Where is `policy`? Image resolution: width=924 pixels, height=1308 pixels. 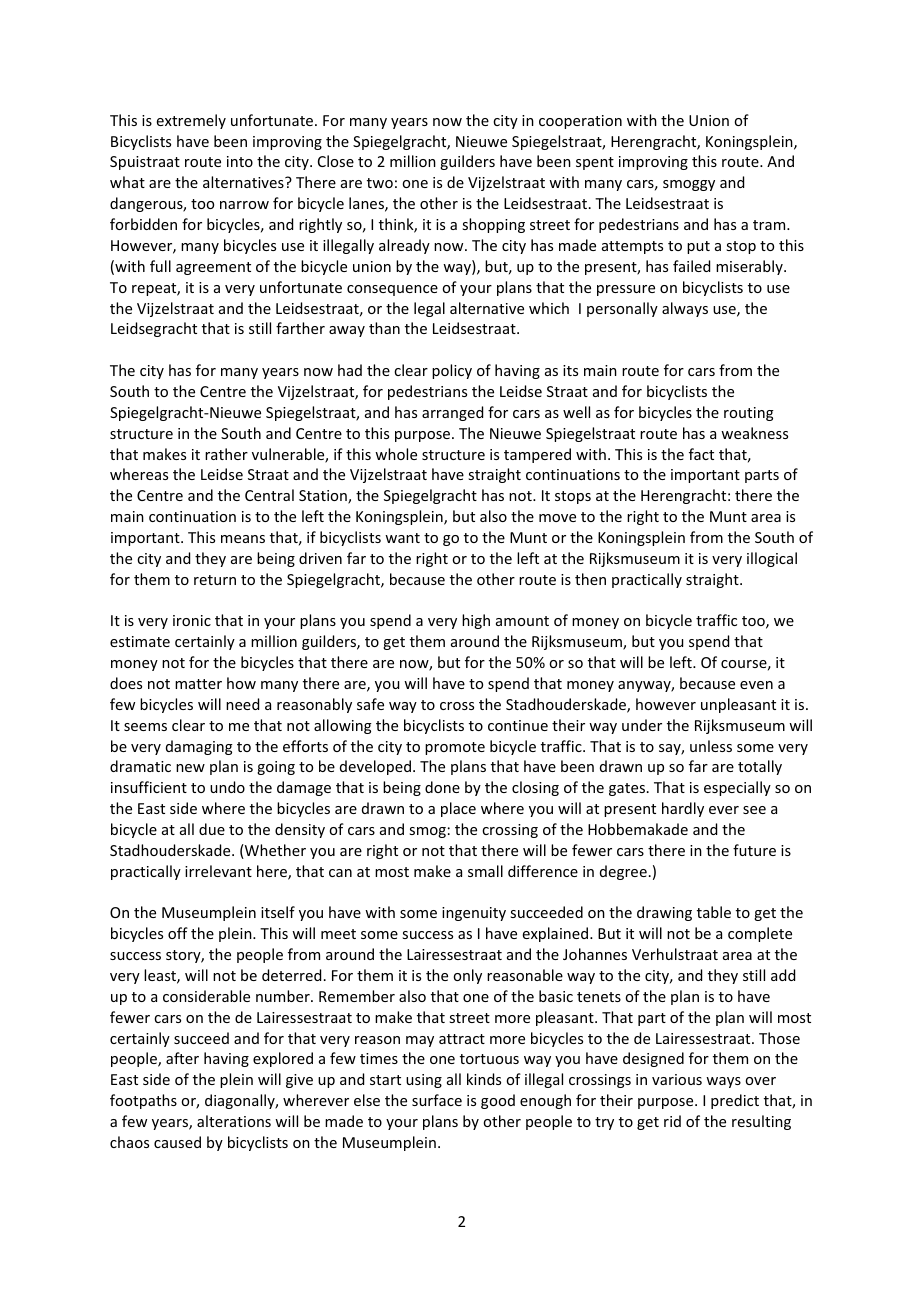
policy is located at coordinates (452, 371).
